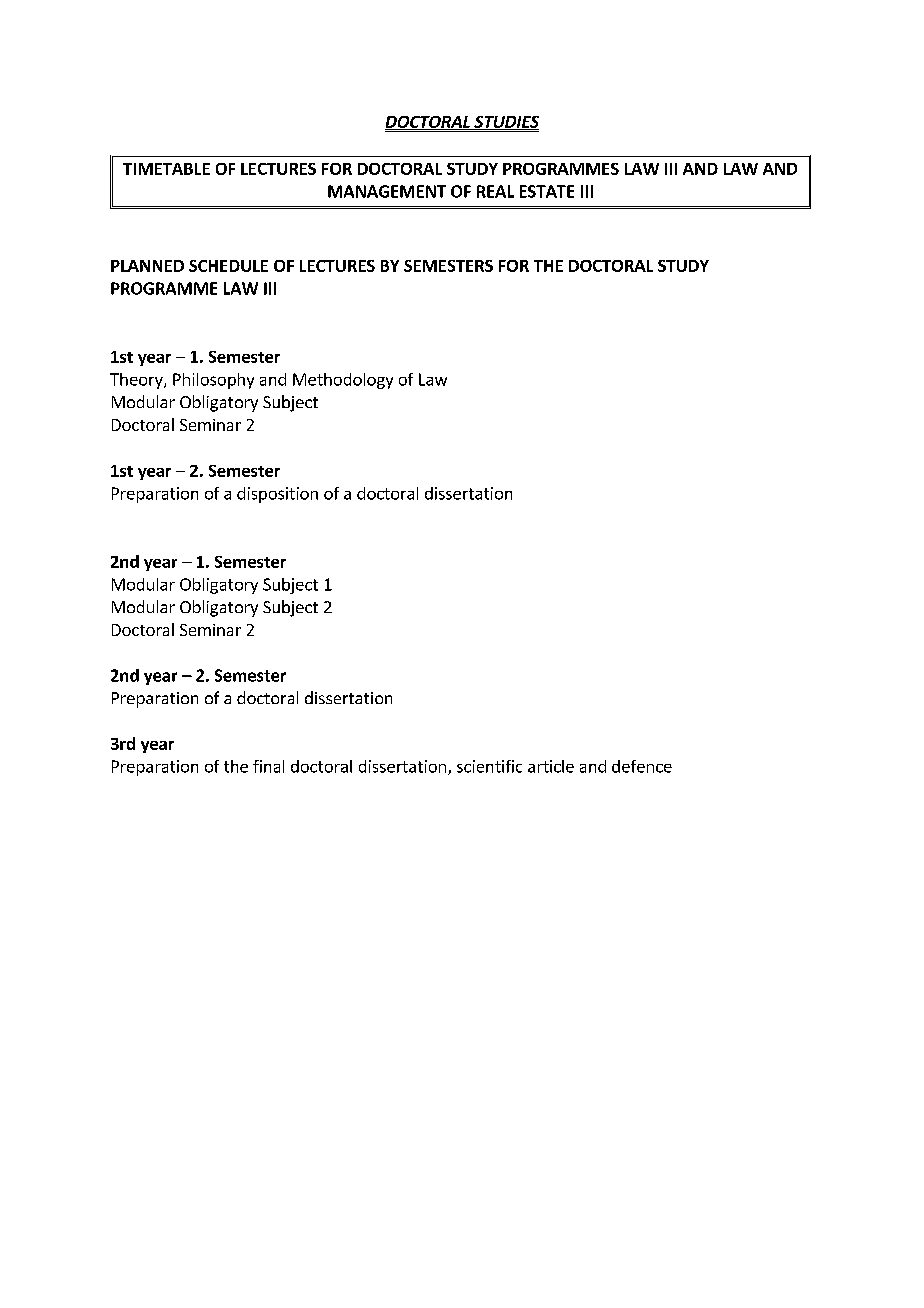  Describe the element at coordinates (277, 495) in the screenshot. I see `disposition` at that location.
